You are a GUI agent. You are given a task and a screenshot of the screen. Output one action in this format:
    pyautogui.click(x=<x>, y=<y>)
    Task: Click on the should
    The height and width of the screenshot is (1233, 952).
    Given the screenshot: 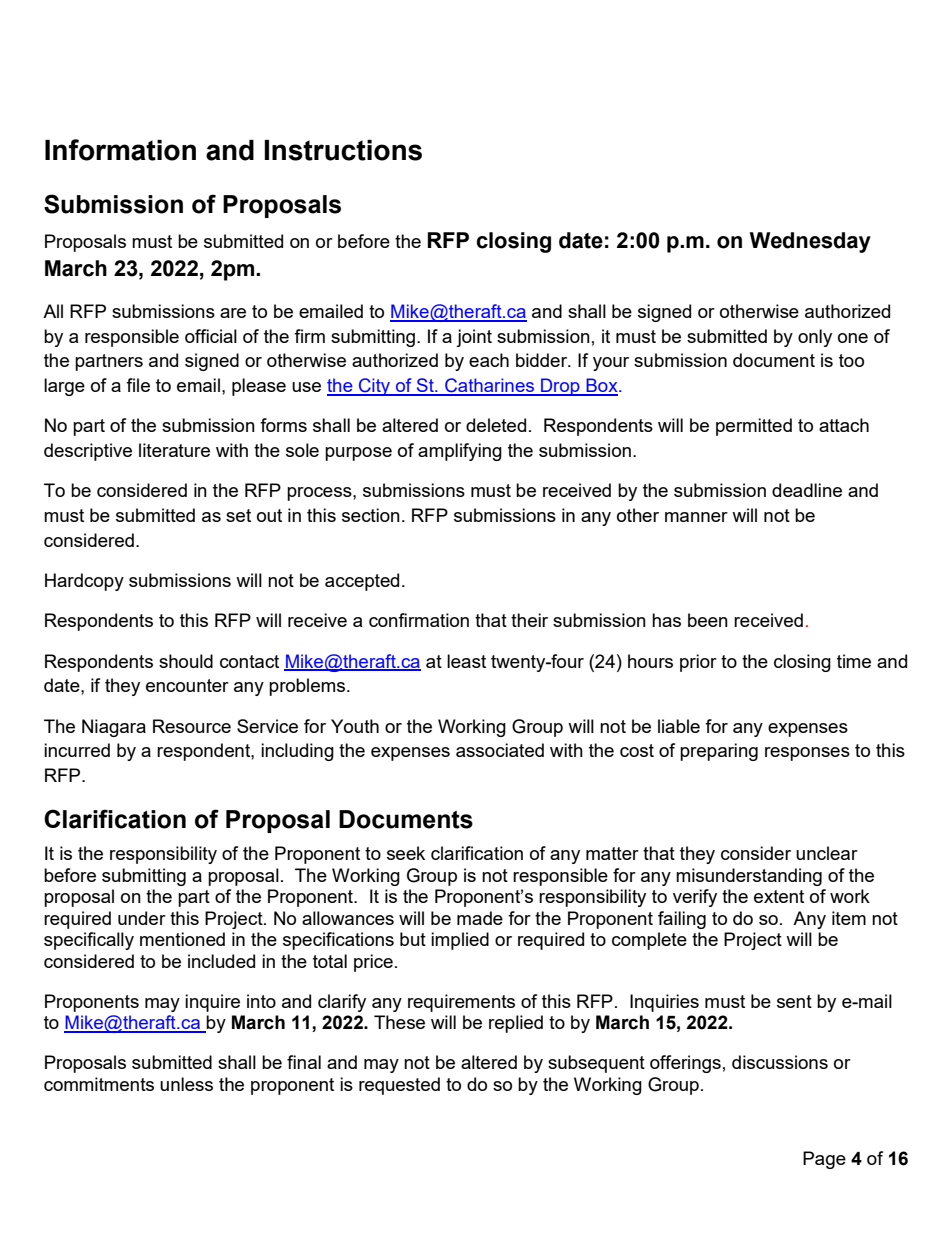 What is the action you would take?
    pyautogui.click(x=186, y=661)
